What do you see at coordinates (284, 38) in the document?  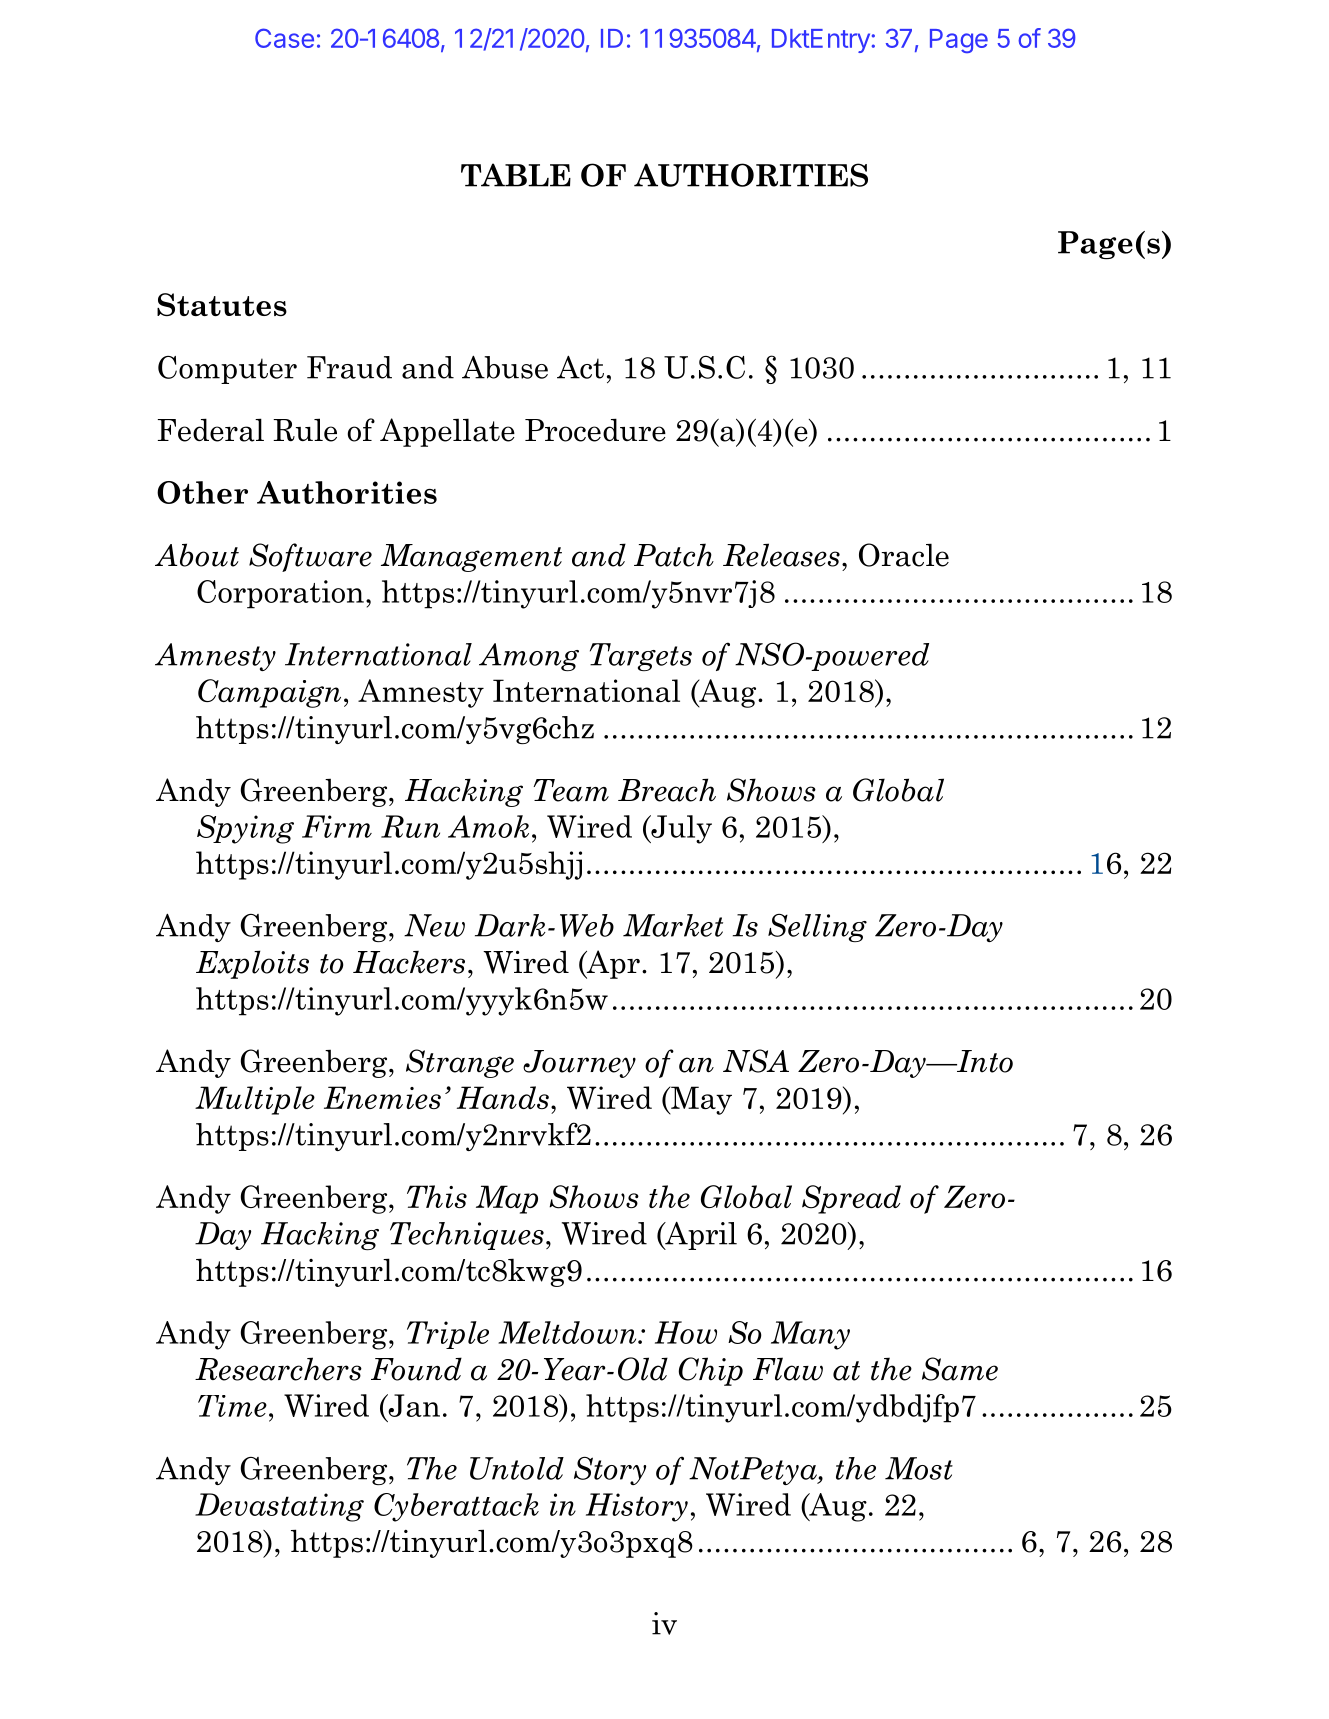 I see `Case` at bounding box center [284, 38].
